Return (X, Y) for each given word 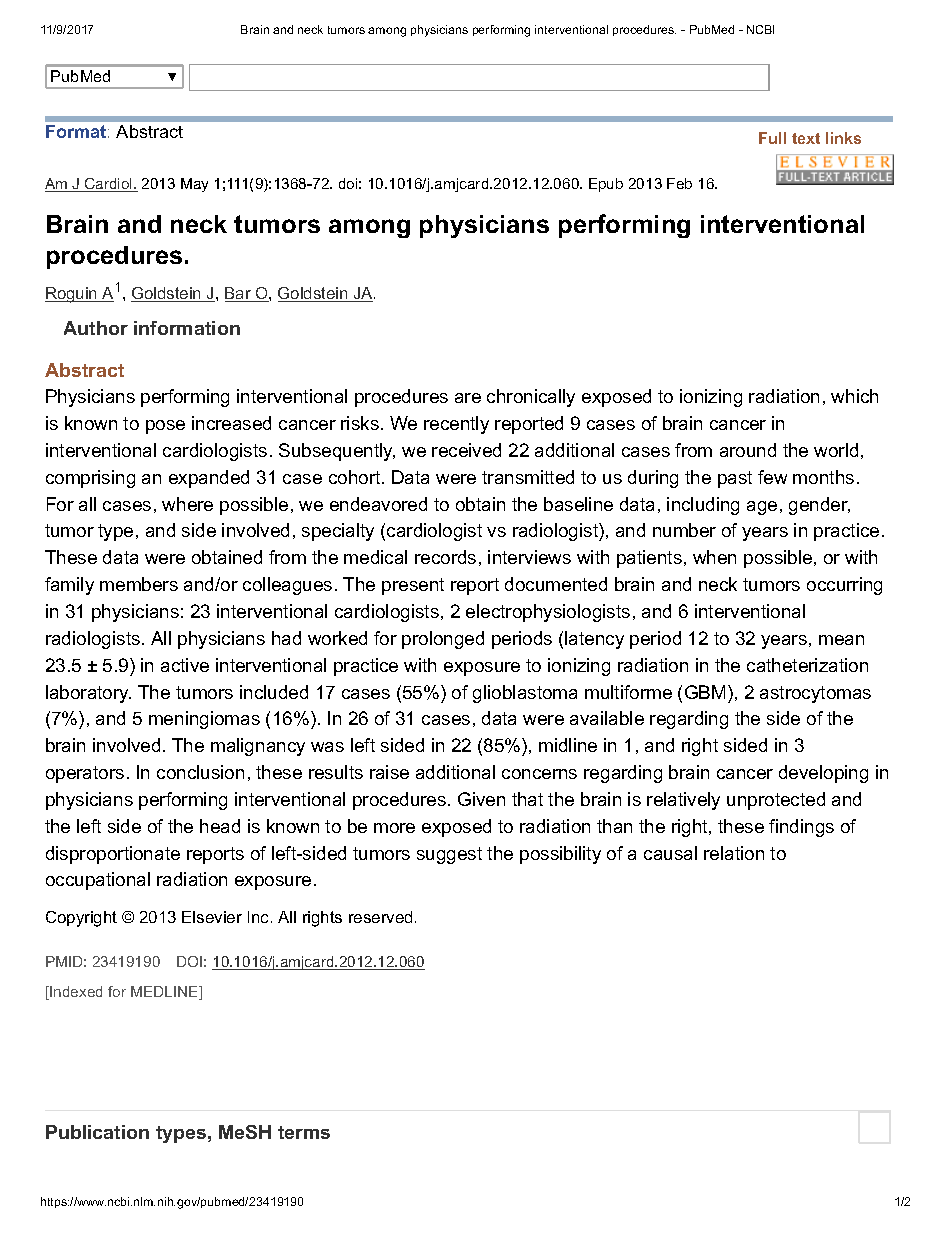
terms (304, 1132)
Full (772, 138)
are (468, 398)
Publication (97, 1132)
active (185, 665)
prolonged (443, 640)
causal (670, 853)
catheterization (807, 665)
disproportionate (113, 855)
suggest (449, 855)
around (748, 450)
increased (231, 423)
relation (734, 853)
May (194, 185)
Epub (606, 185)
